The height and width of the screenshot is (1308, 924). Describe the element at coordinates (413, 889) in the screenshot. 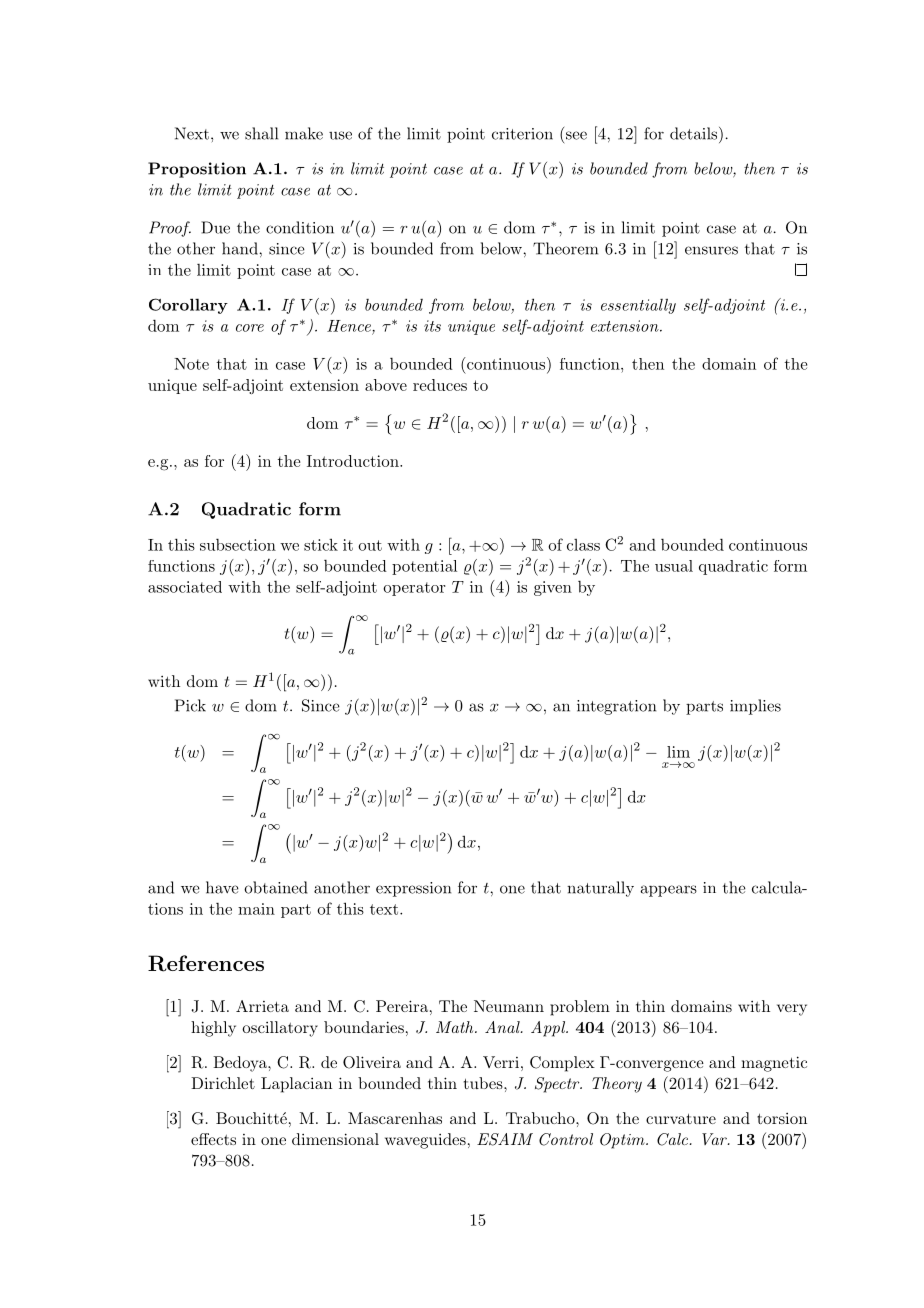

I see `expression` at that location.
